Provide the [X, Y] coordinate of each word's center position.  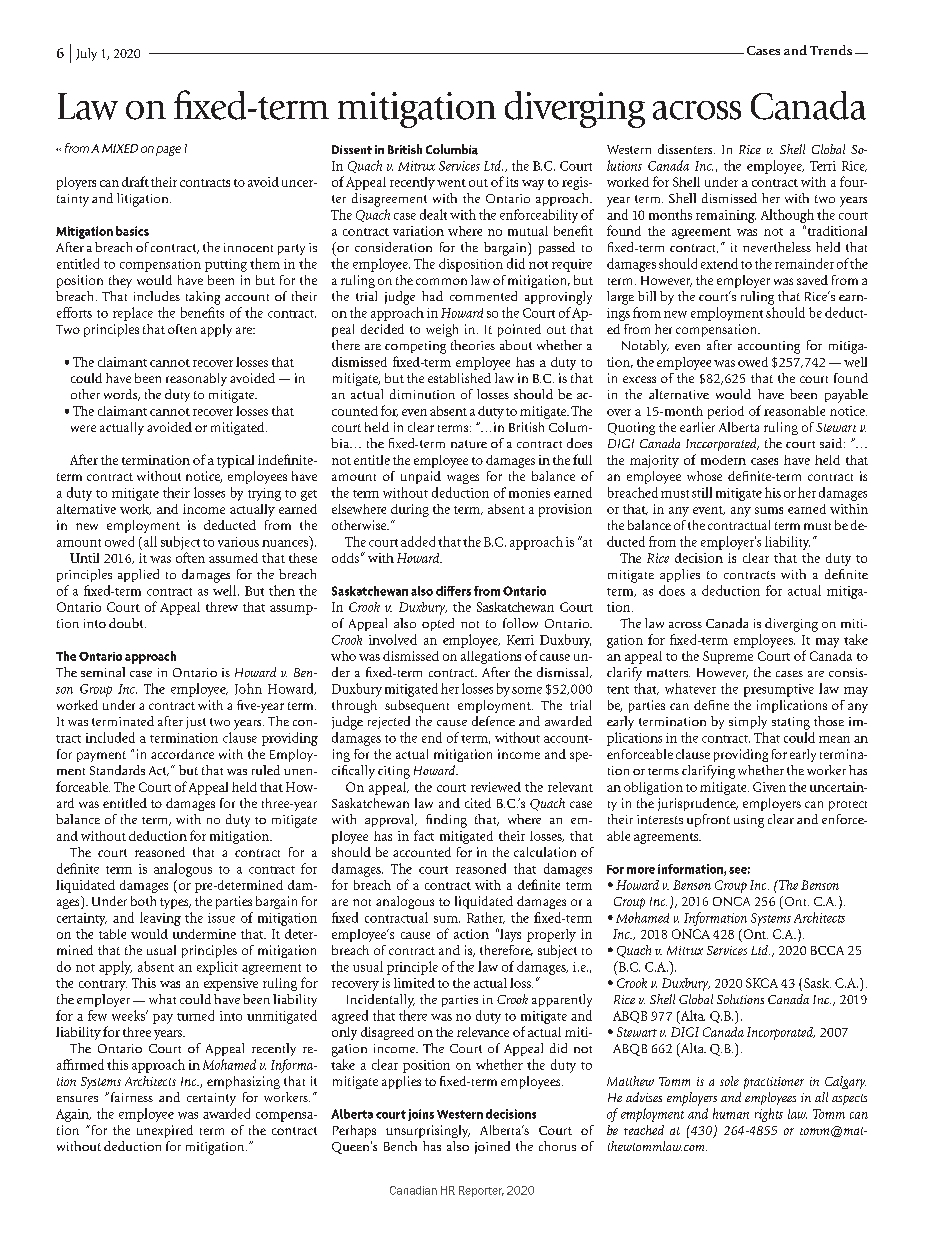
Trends [831, 50]
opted [438, 624]
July [86, 54]
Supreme [728, 657]
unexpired [165, 1131]
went [451, 183]
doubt [127, 623]
